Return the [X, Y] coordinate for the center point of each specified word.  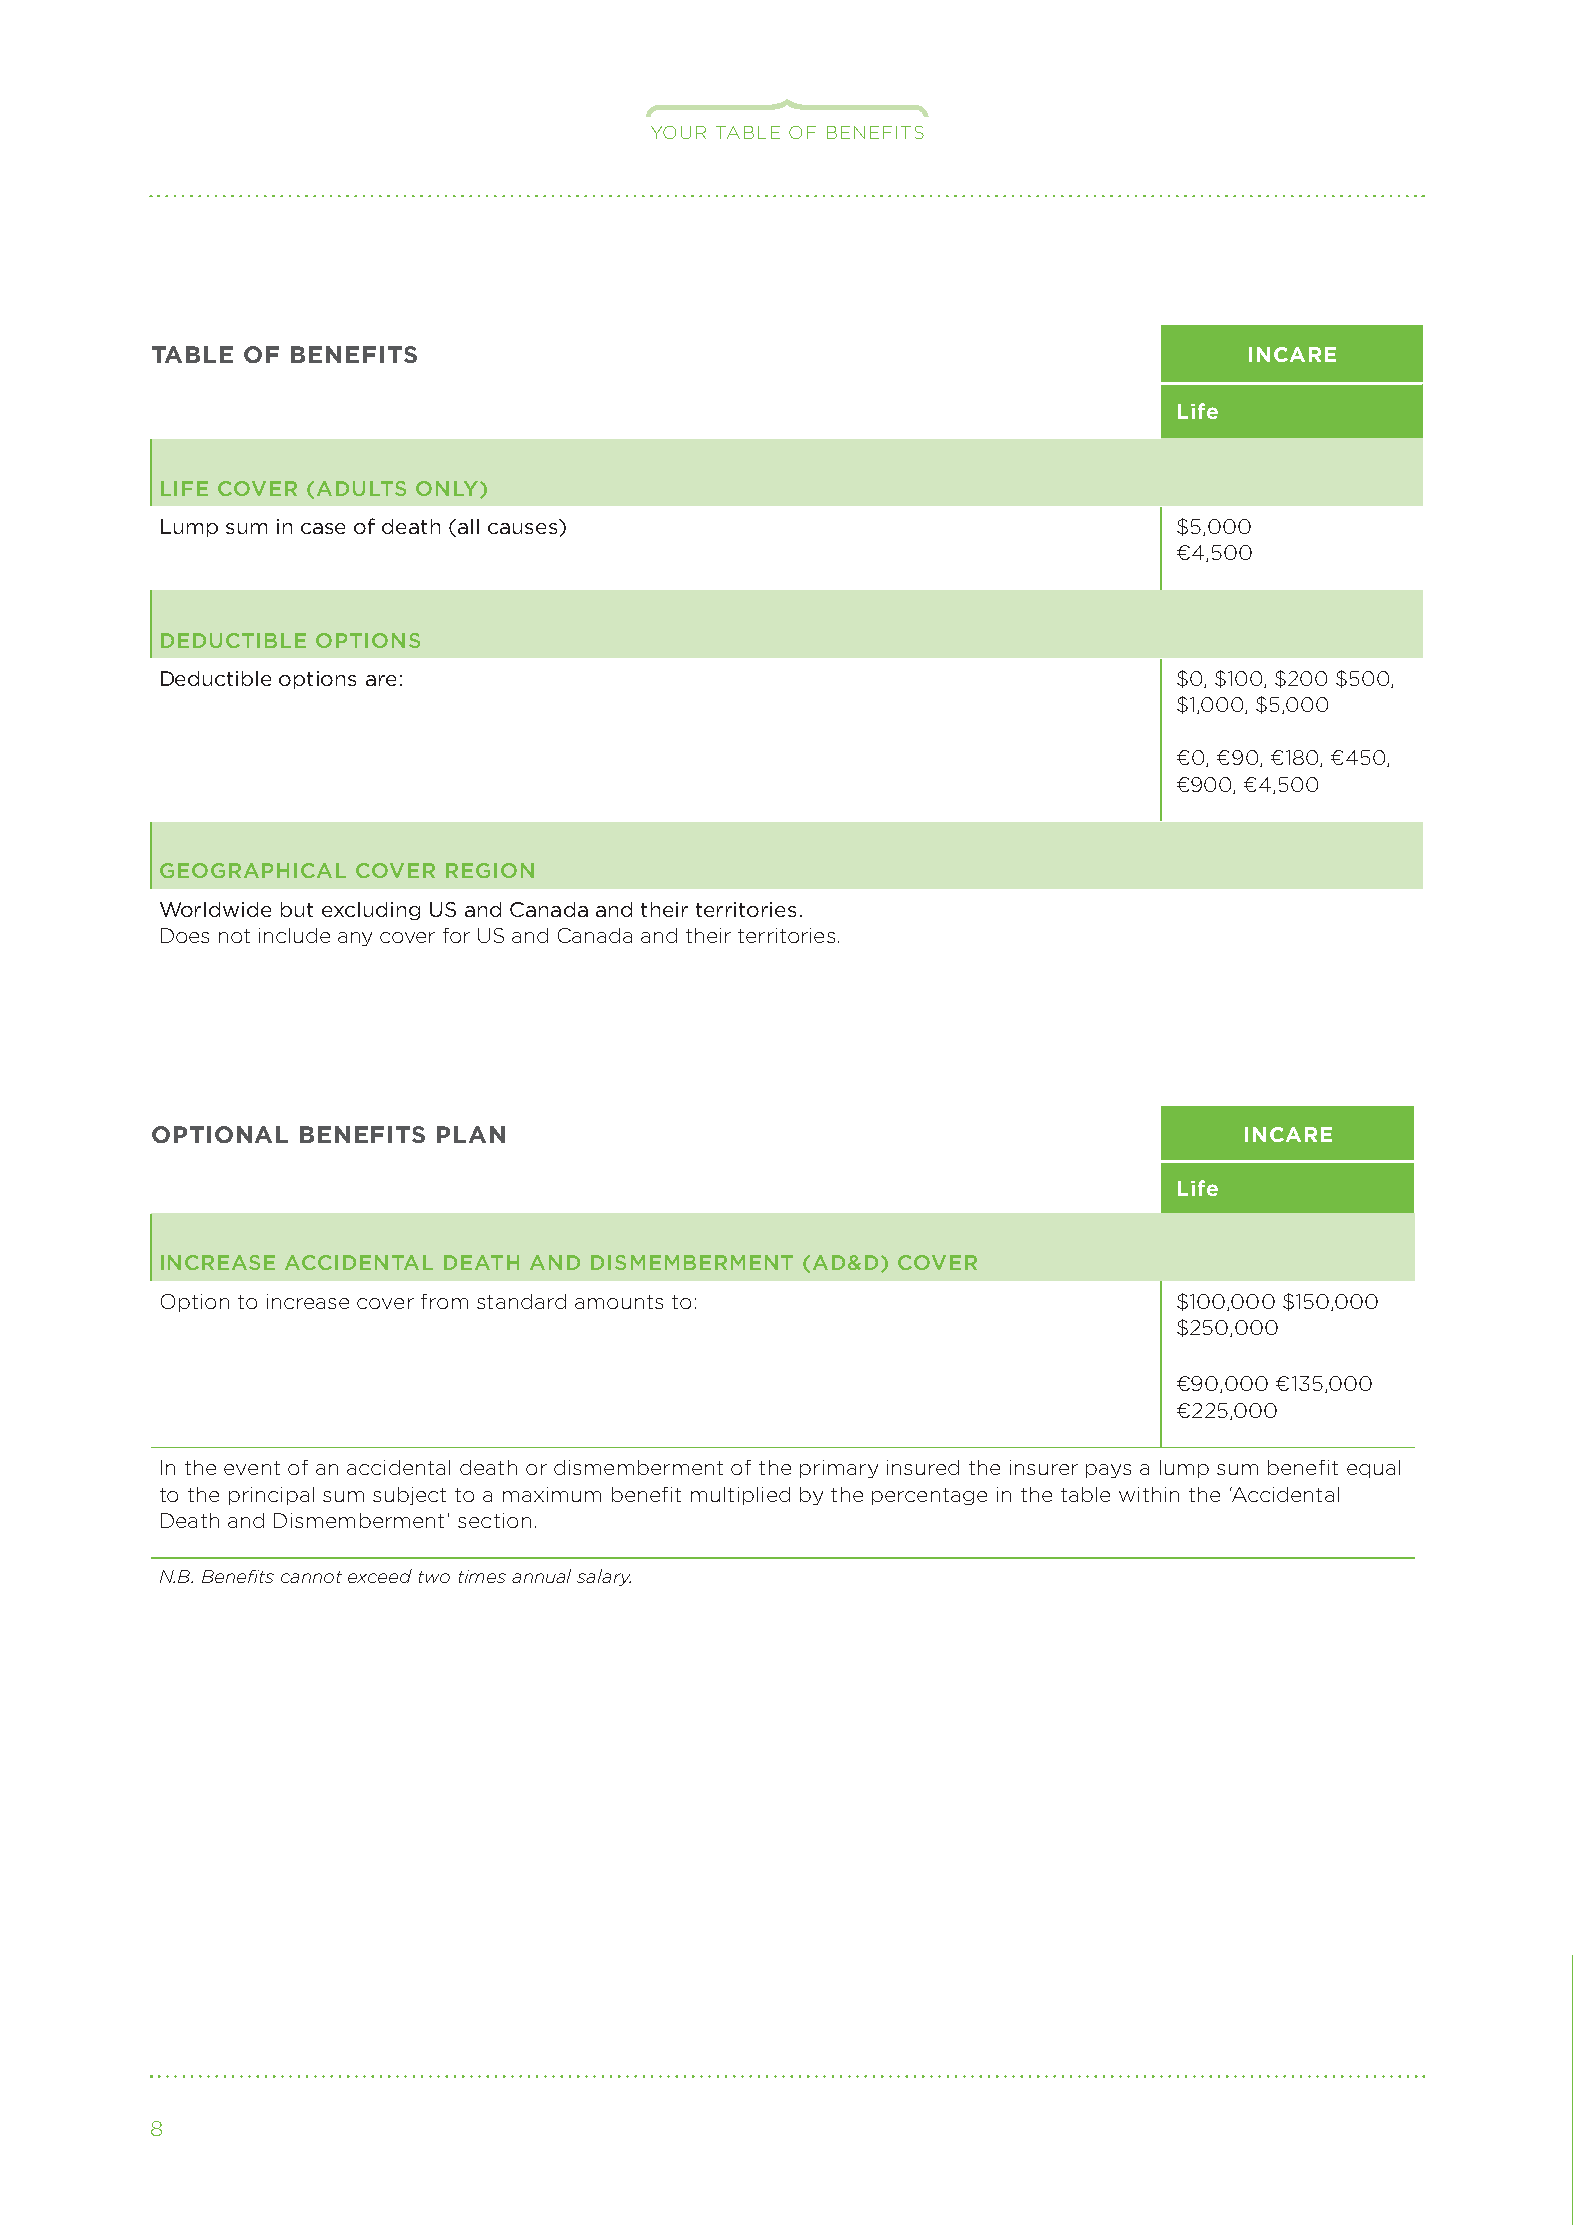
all [468, 526]
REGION [490, 870]
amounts [619, 1302]
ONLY [447, 488]
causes [522, 528]
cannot [311, 1577]
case [323, 528]
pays [1108, 1471]
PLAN [471, 1134]
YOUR [678, 132]
